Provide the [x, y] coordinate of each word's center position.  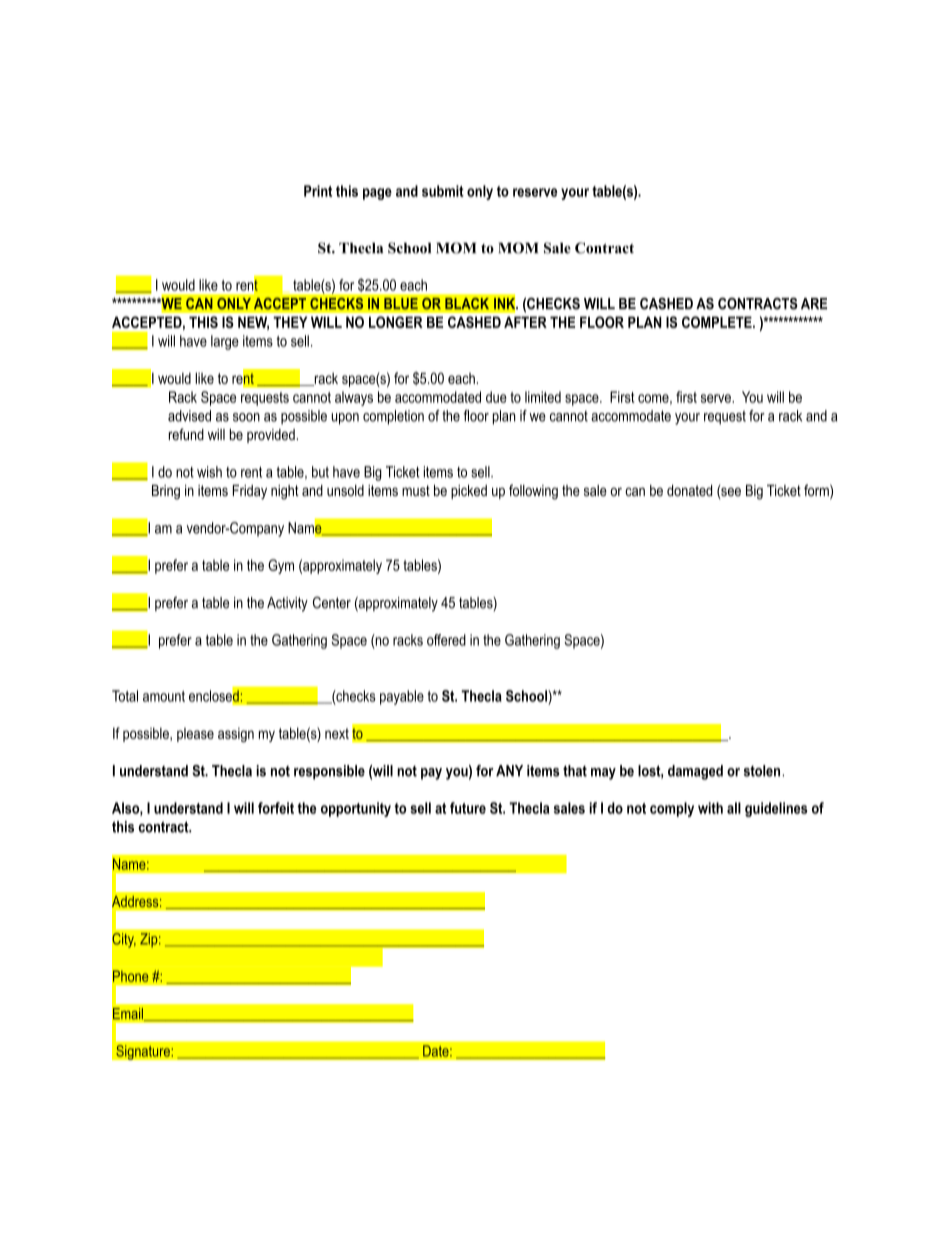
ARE [814, 303]
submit [443, 191]
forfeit [276, 808]
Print [318, 191]
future [468, 808]
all [734, 808]
